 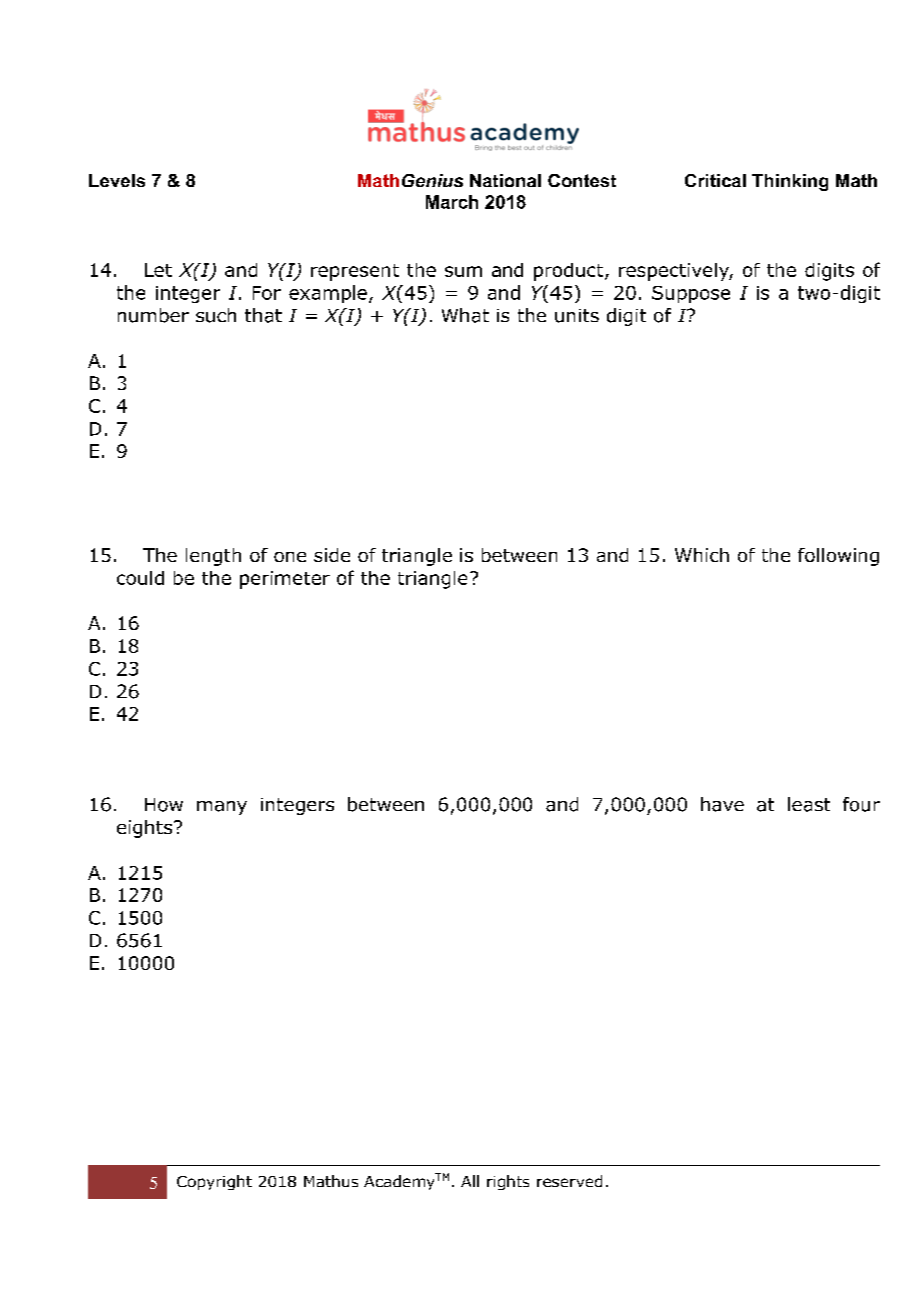 I want to click on such, so click(x=216, y=315).
